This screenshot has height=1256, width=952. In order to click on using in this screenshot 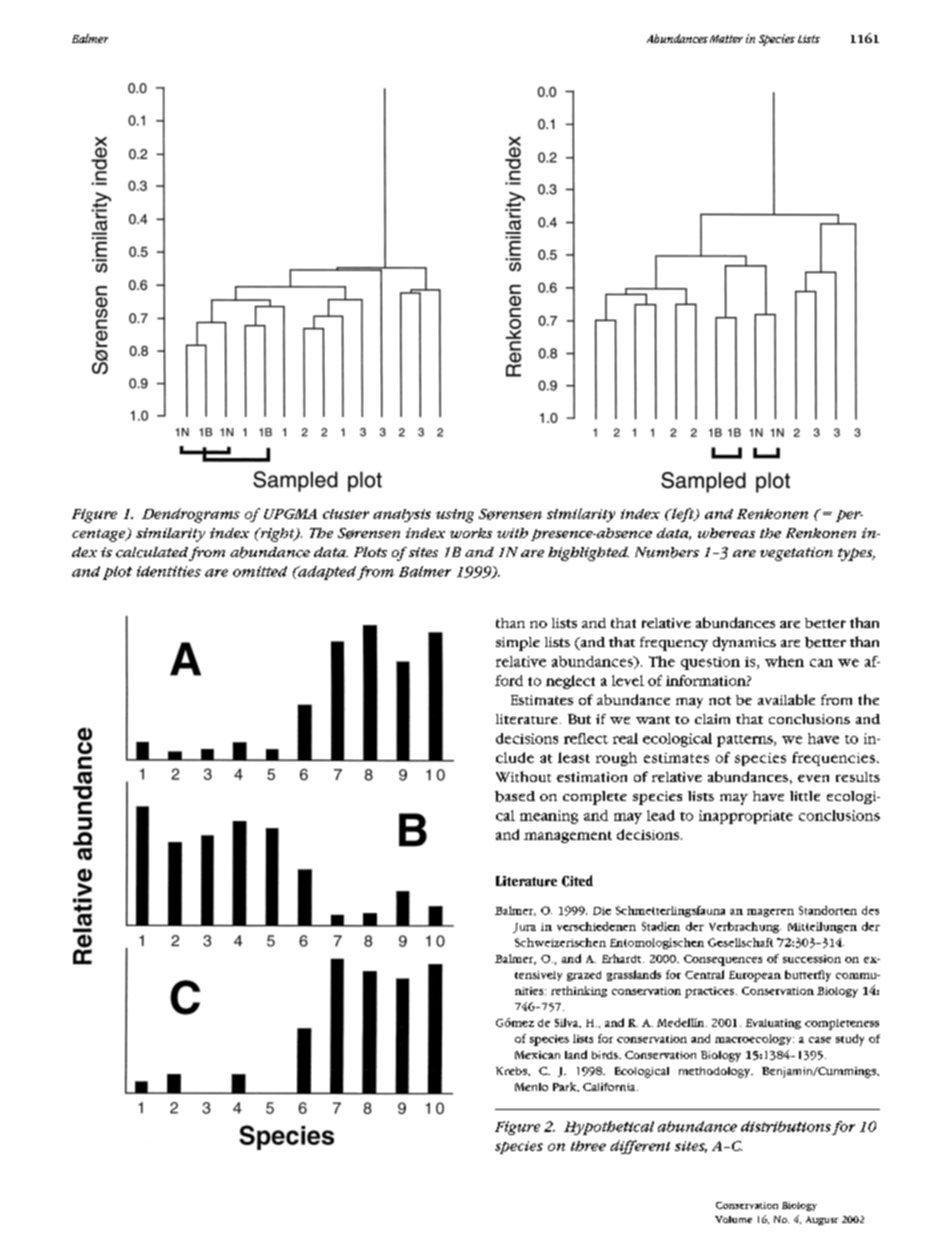, I will do `click(455, 516)`.
